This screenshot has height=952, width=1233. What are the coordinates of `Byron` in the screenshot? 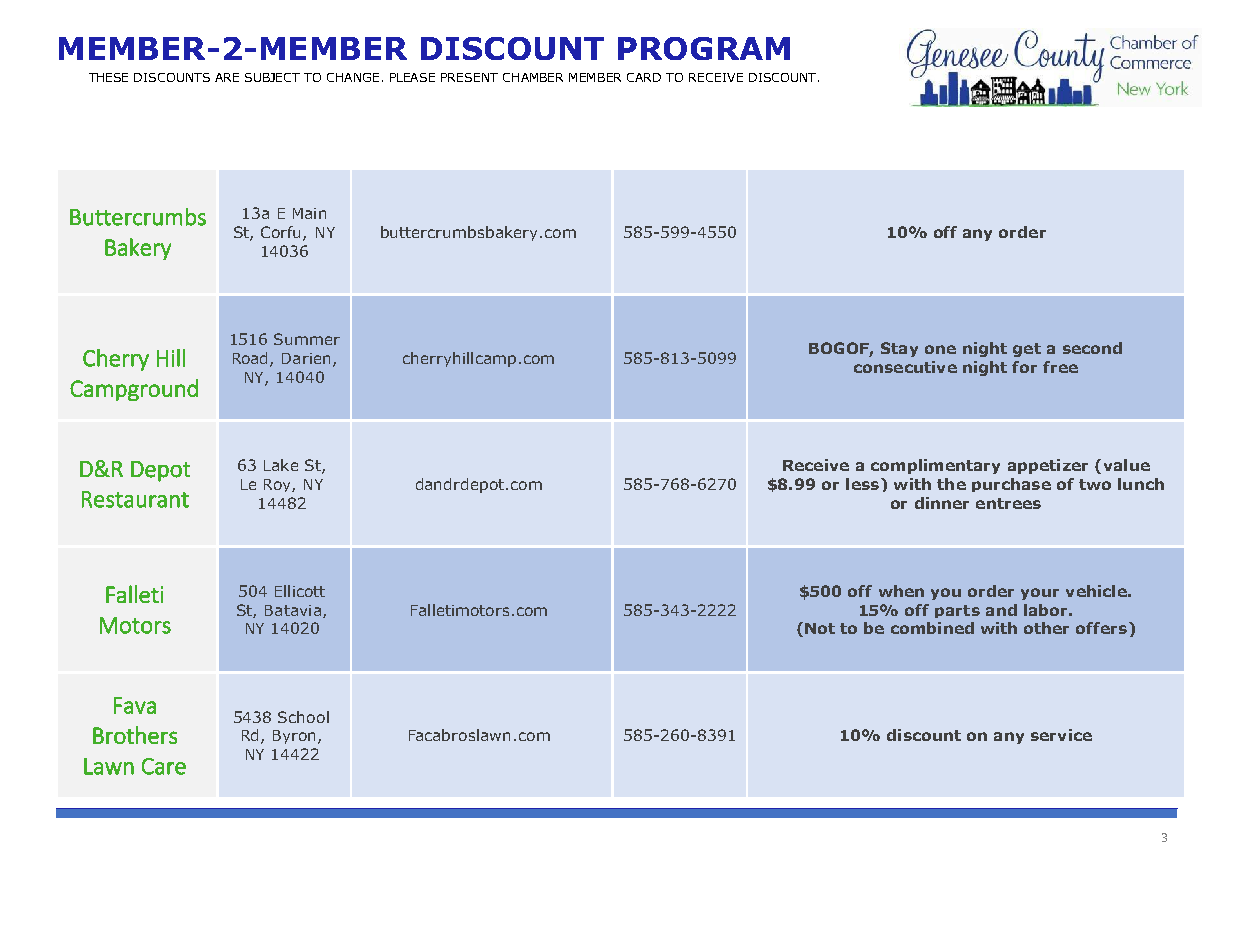 It's located at (296, 737).
